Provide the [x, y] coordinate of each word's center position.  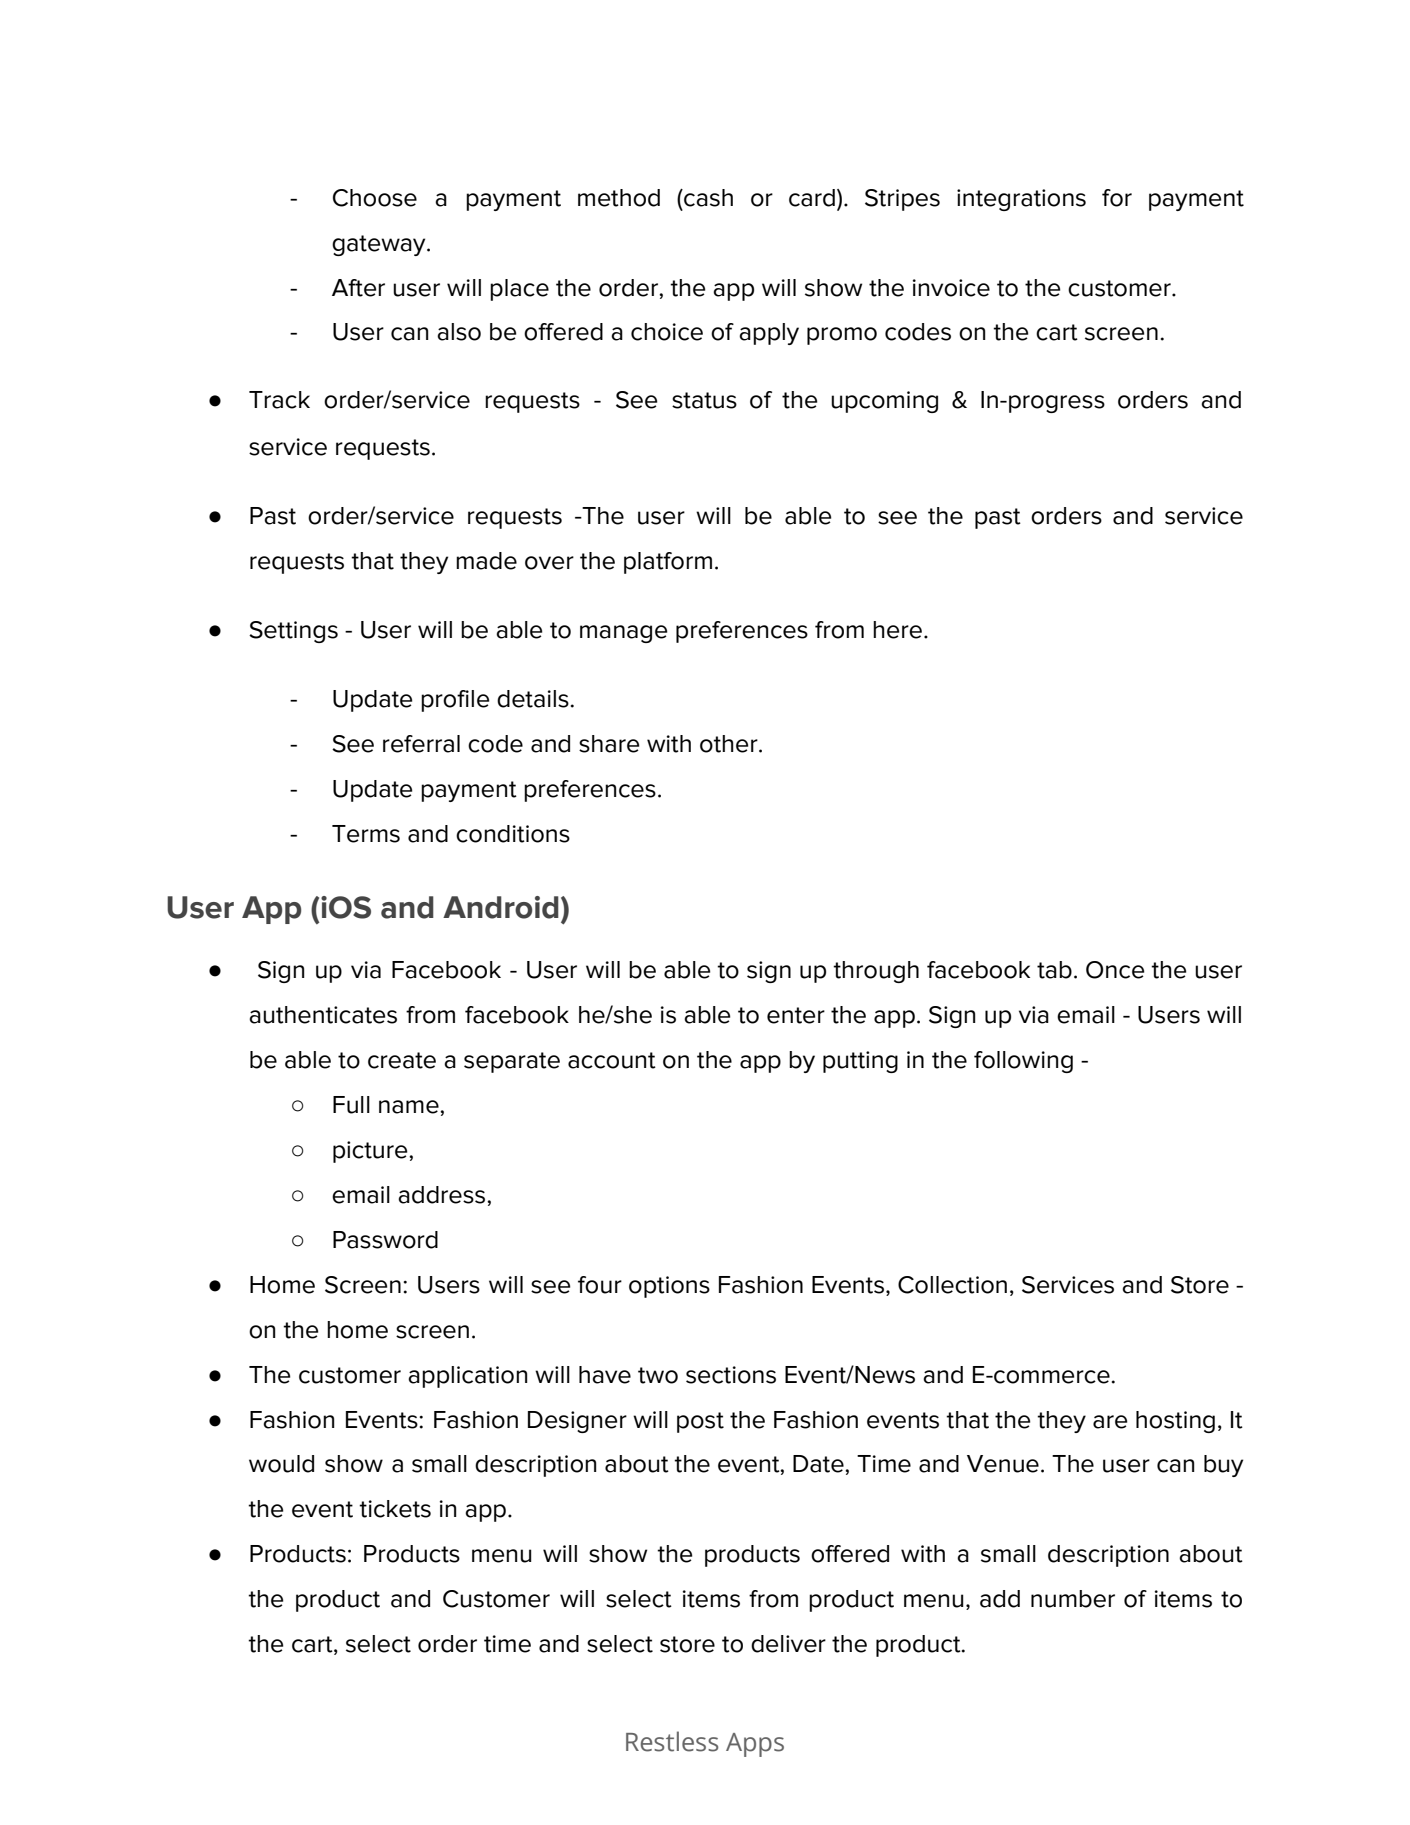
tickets [395, 1509]
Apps [755, 1745]
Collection [952, 1285]
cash [707, 198]
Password [385, 1240]
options [669, 1287]
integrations [1021, 200]
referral [421, 744]
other [730, 744]
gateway [380, 245]
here [897, 630]
